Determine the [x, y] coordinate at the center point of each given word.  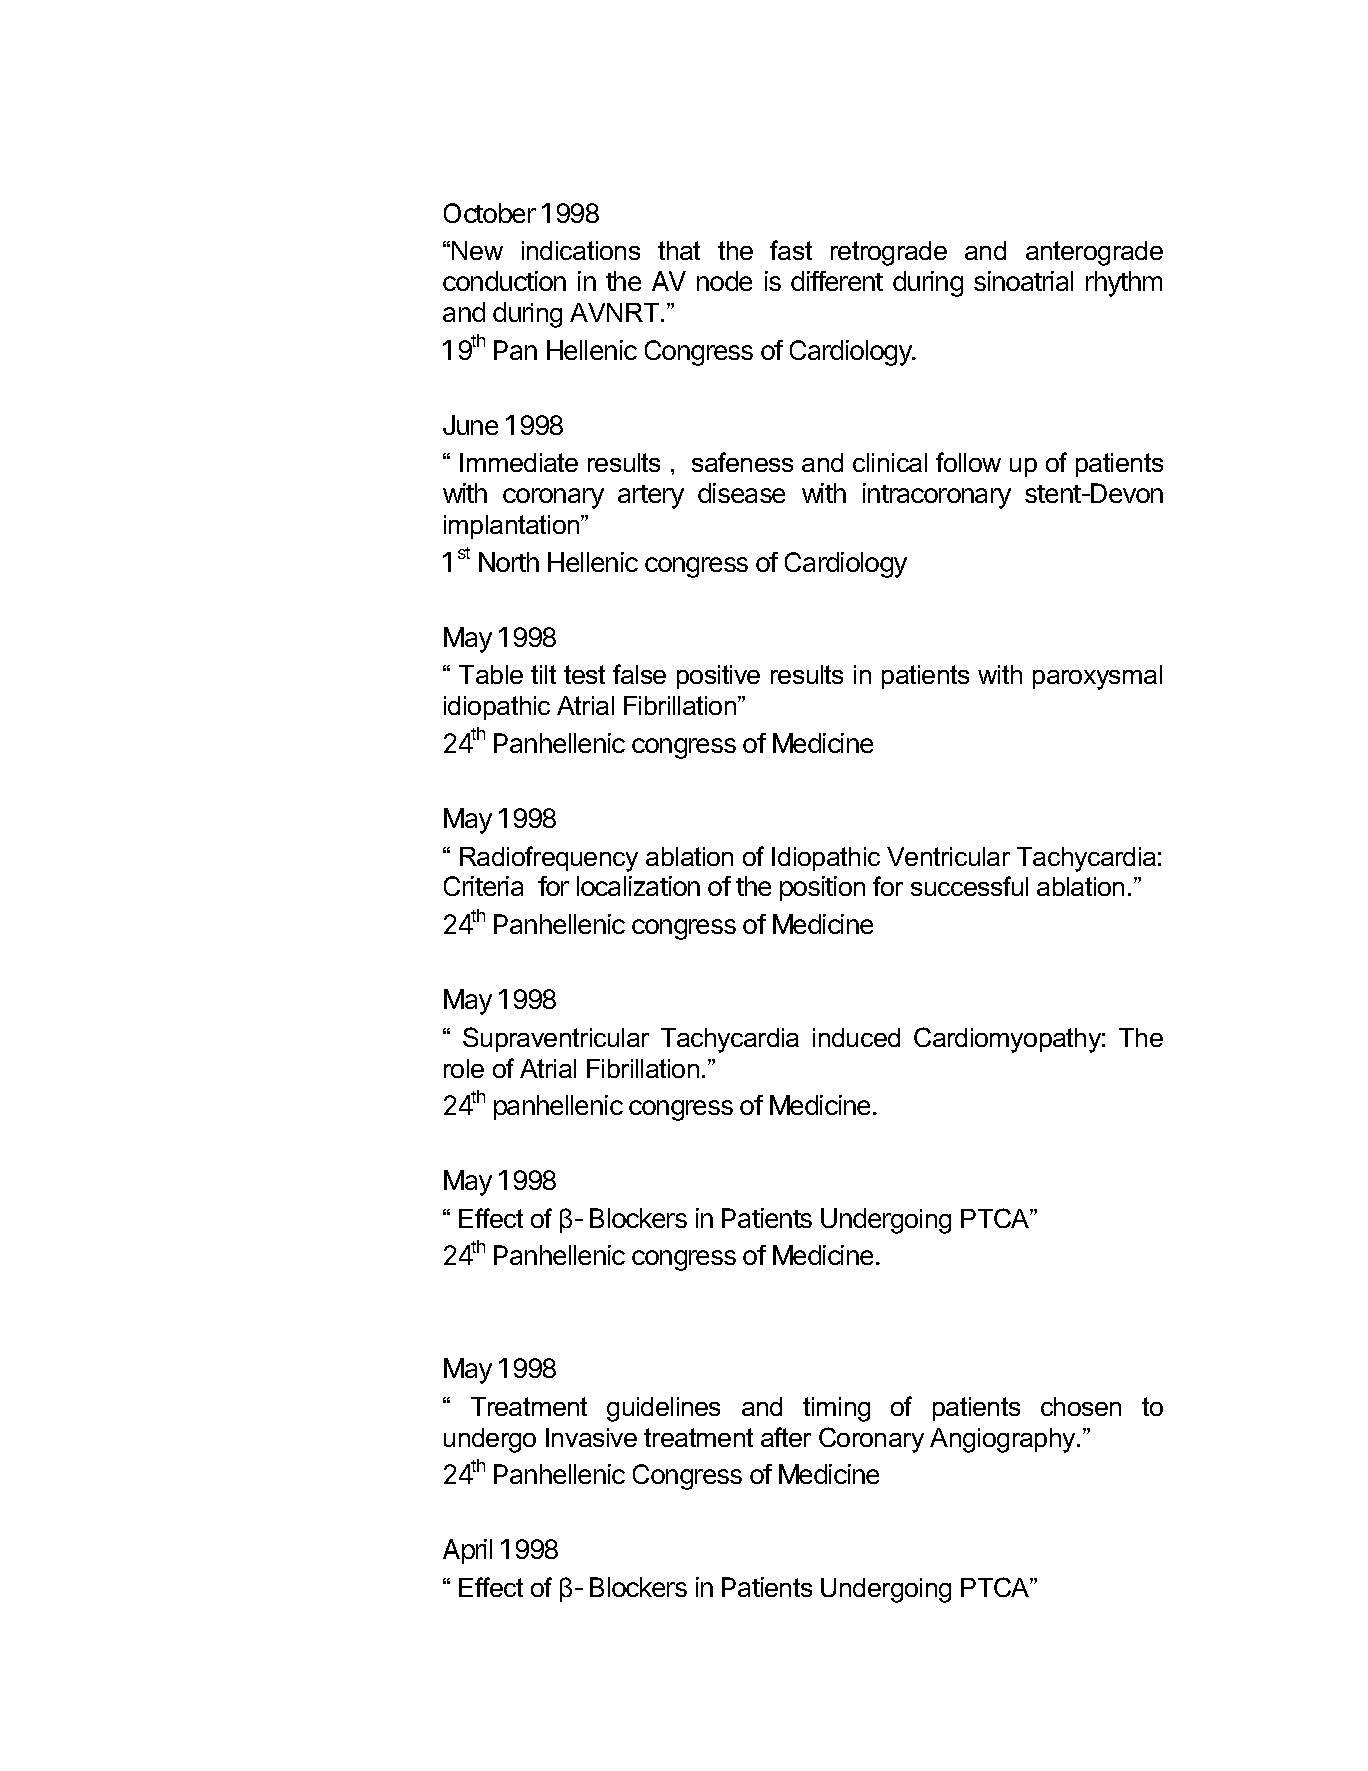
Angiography [1004, 1440]
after [786, 1437]
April [467, 1551]
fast [791, 250]
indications [581, 250]
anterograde [1094, 253]
